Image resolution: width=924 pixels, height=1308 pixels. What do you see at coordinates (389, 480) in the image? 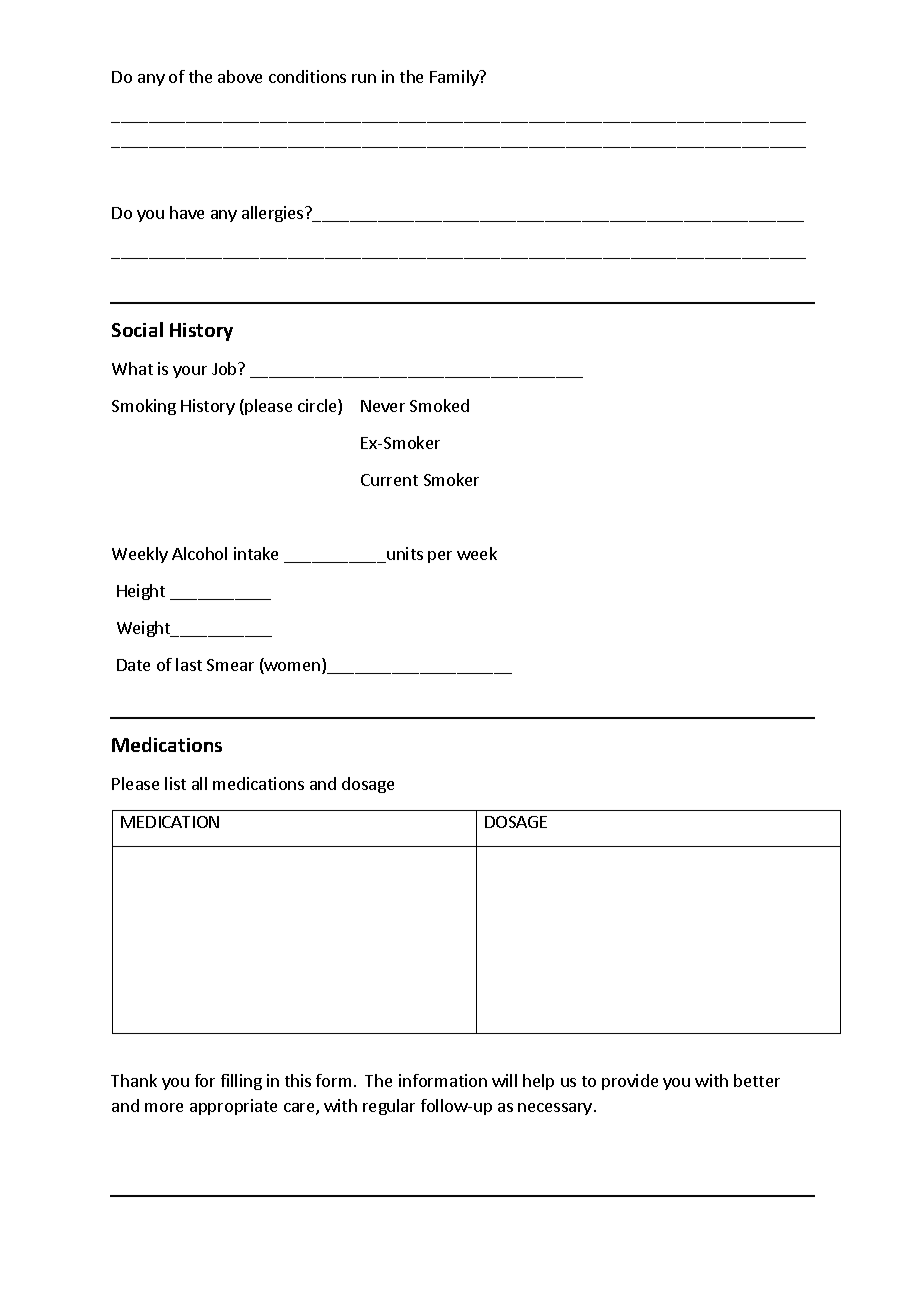
I see `Current` at bounding box center [389, 480].
